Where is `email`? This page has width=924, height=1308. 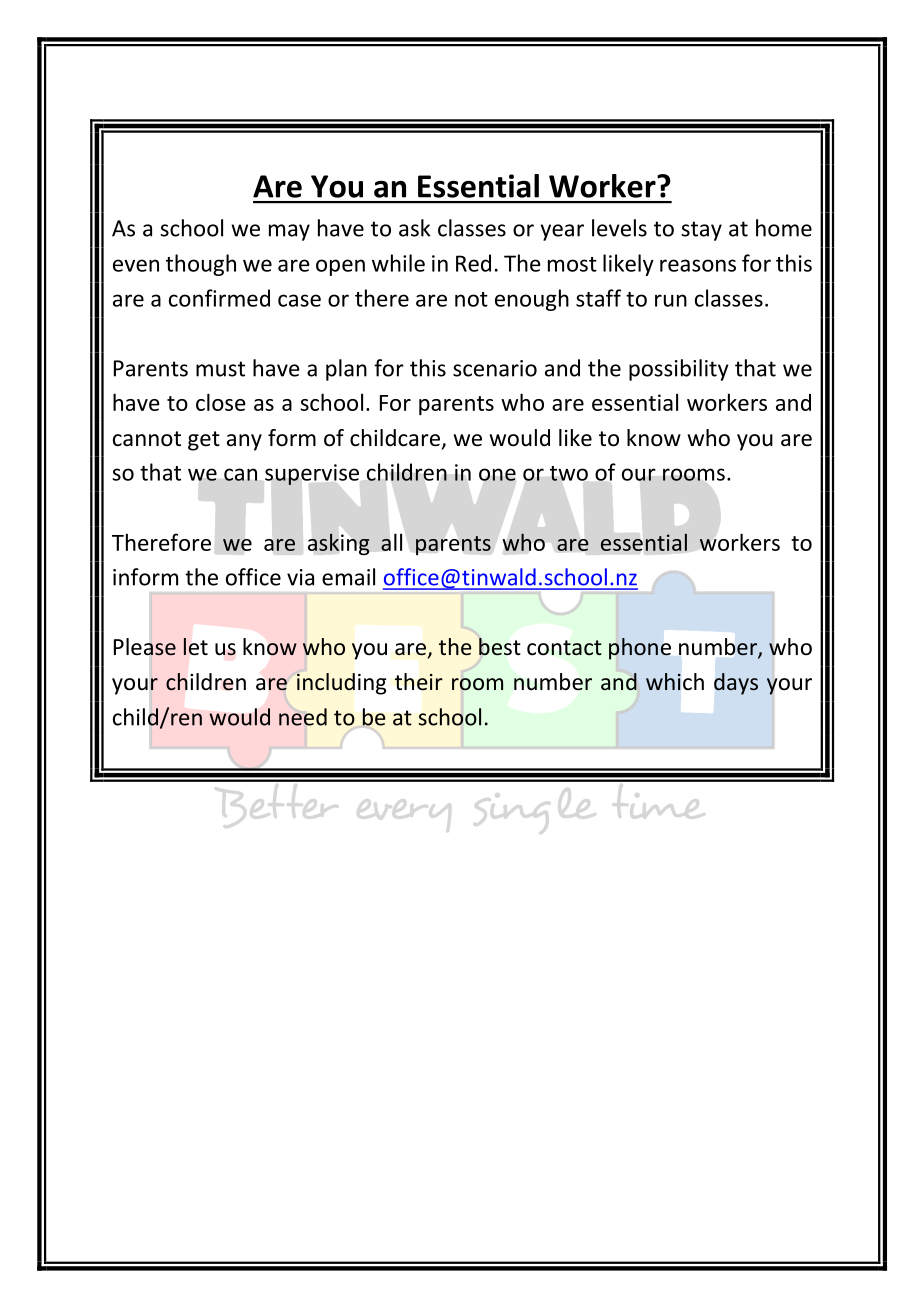
email is located at coordinates (348, 577).
